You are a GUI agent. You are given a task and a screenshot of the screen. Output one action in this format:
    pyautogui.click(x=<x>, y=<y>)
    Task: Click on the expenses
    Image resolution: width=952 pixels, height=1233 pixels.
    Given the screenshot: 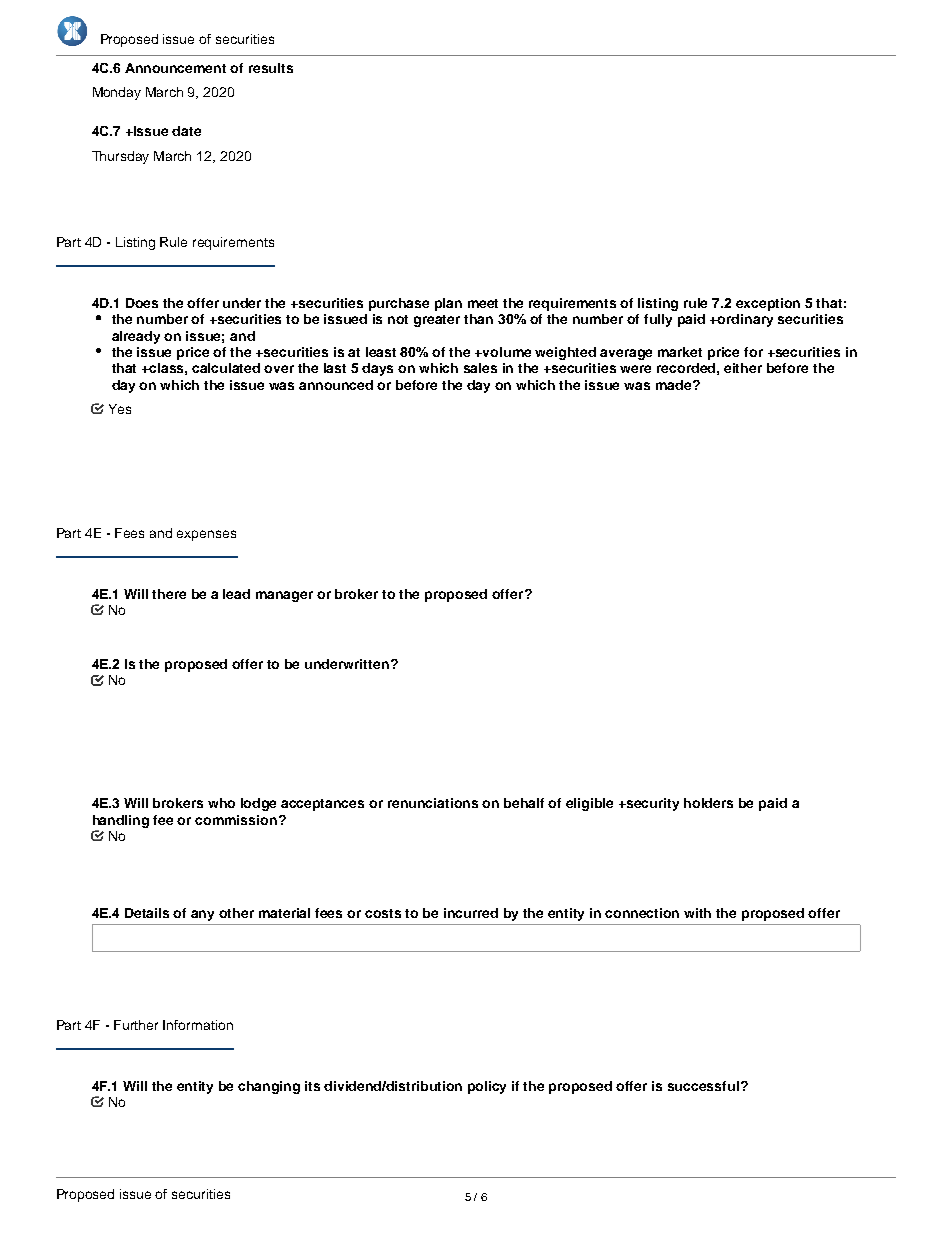 What is the action you would take?
    pyautogui.click(x=206, y=535)
